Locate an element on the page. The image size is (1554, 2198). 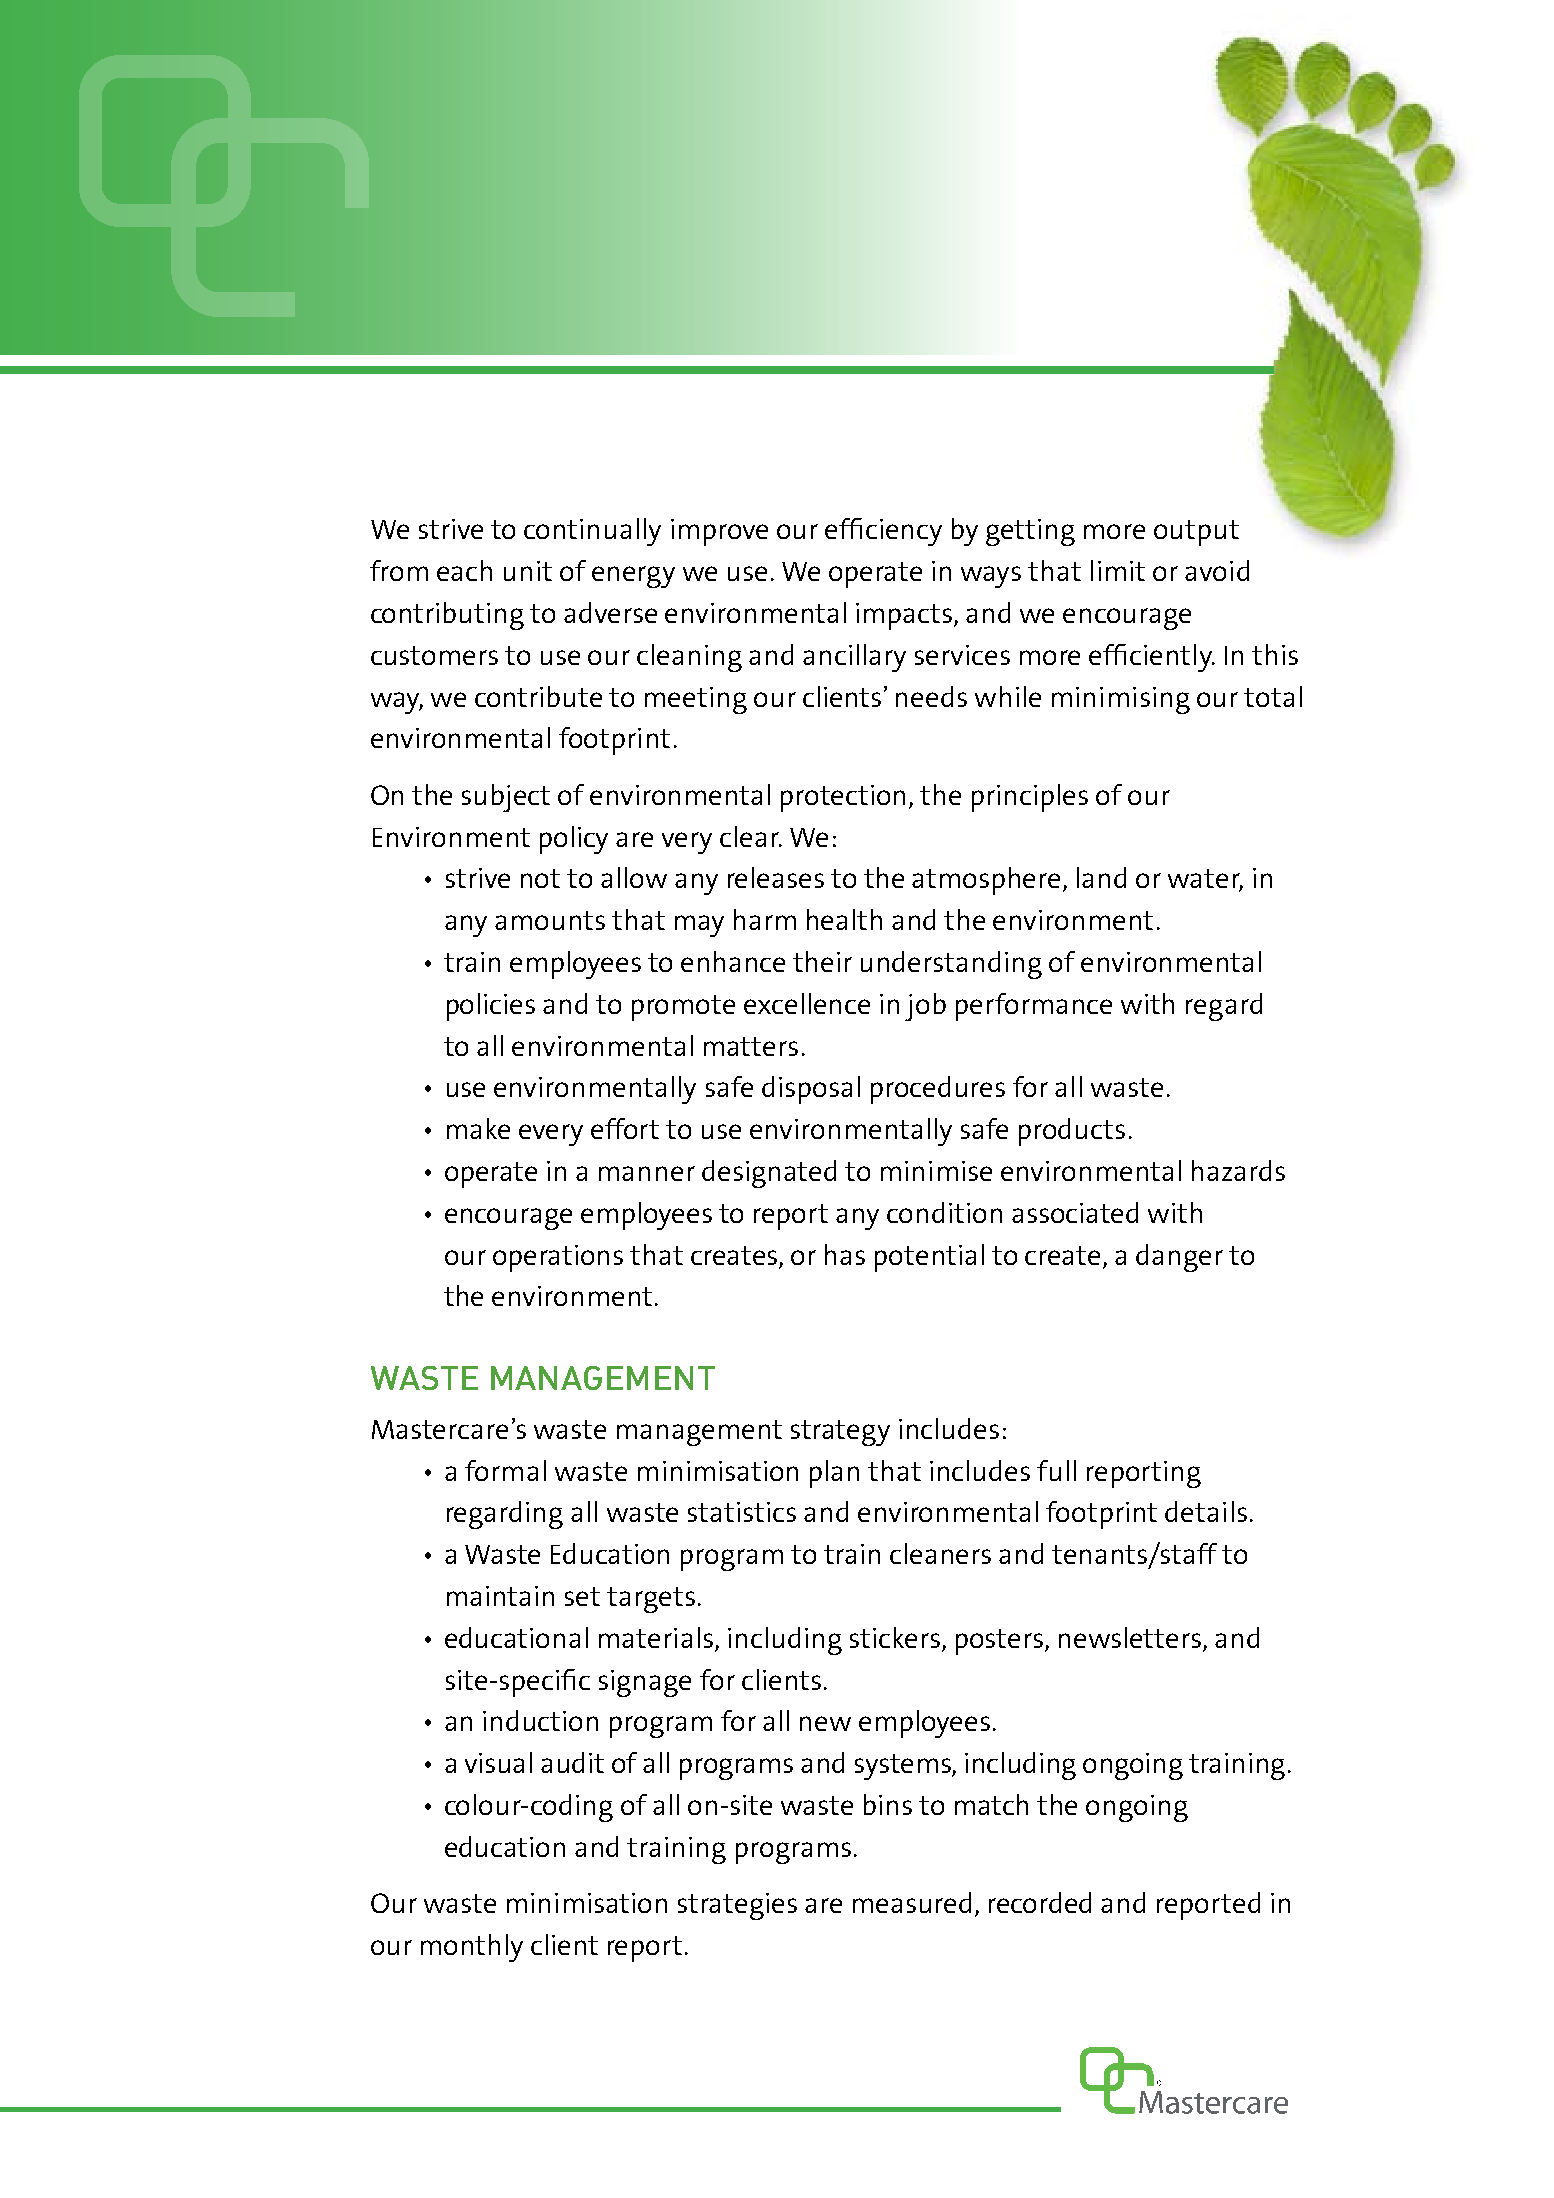
recorded is located at coordinates (1040, 1902).
